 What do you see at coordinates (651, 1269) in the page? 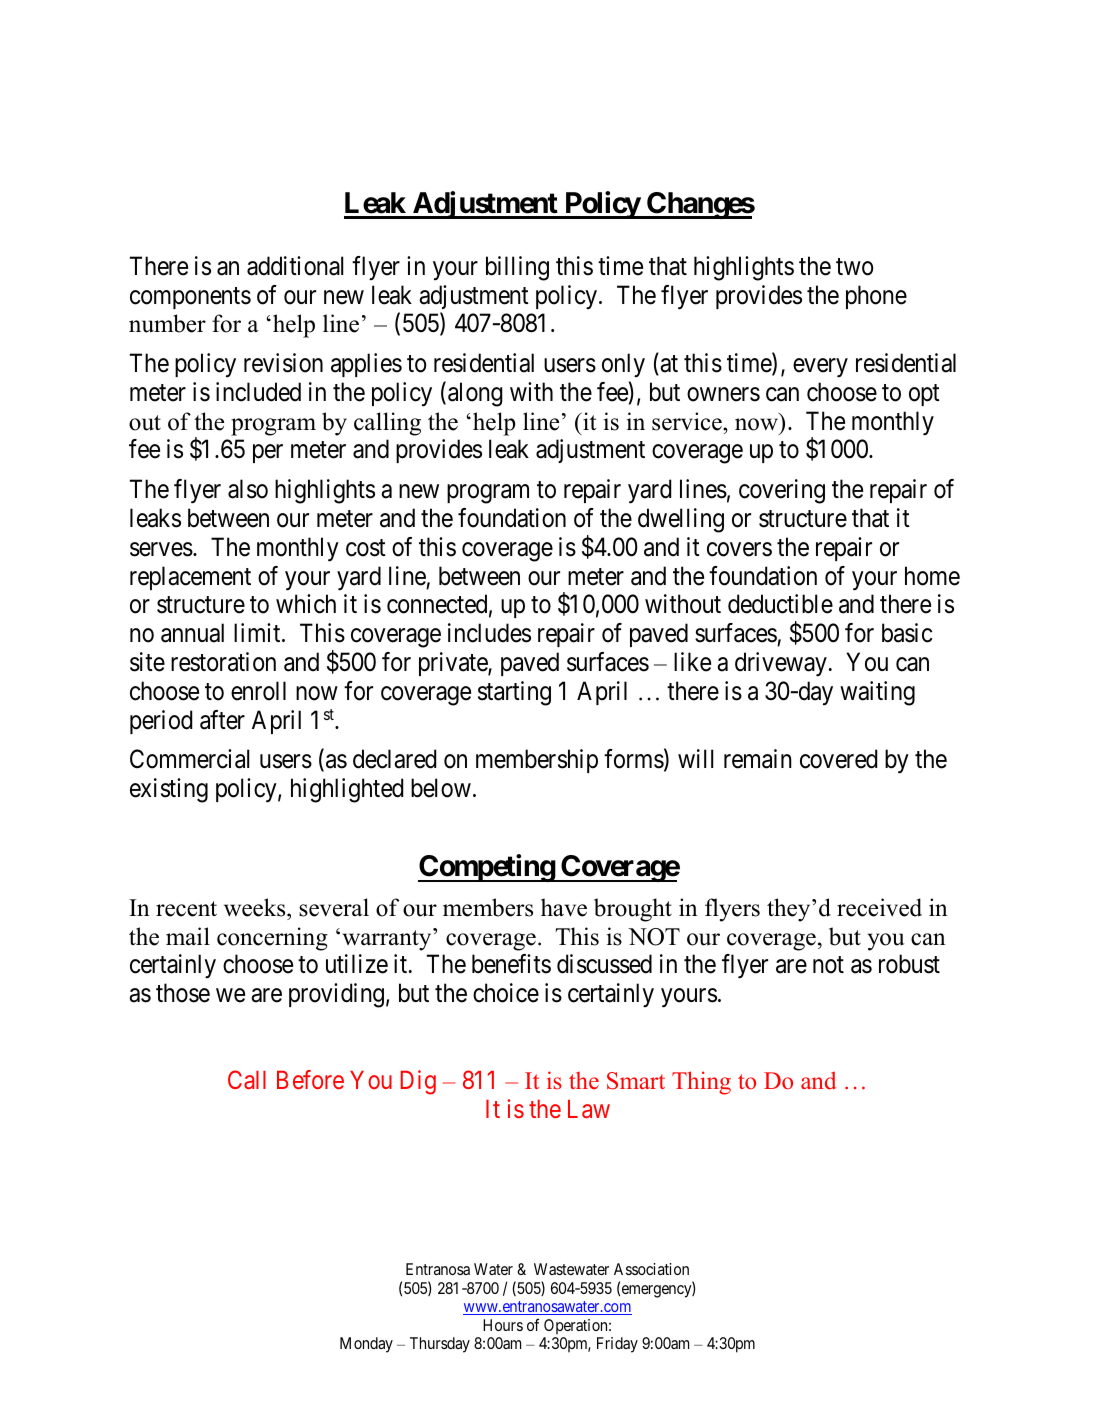
I see `Association` at bounding box center [651, 1269].
